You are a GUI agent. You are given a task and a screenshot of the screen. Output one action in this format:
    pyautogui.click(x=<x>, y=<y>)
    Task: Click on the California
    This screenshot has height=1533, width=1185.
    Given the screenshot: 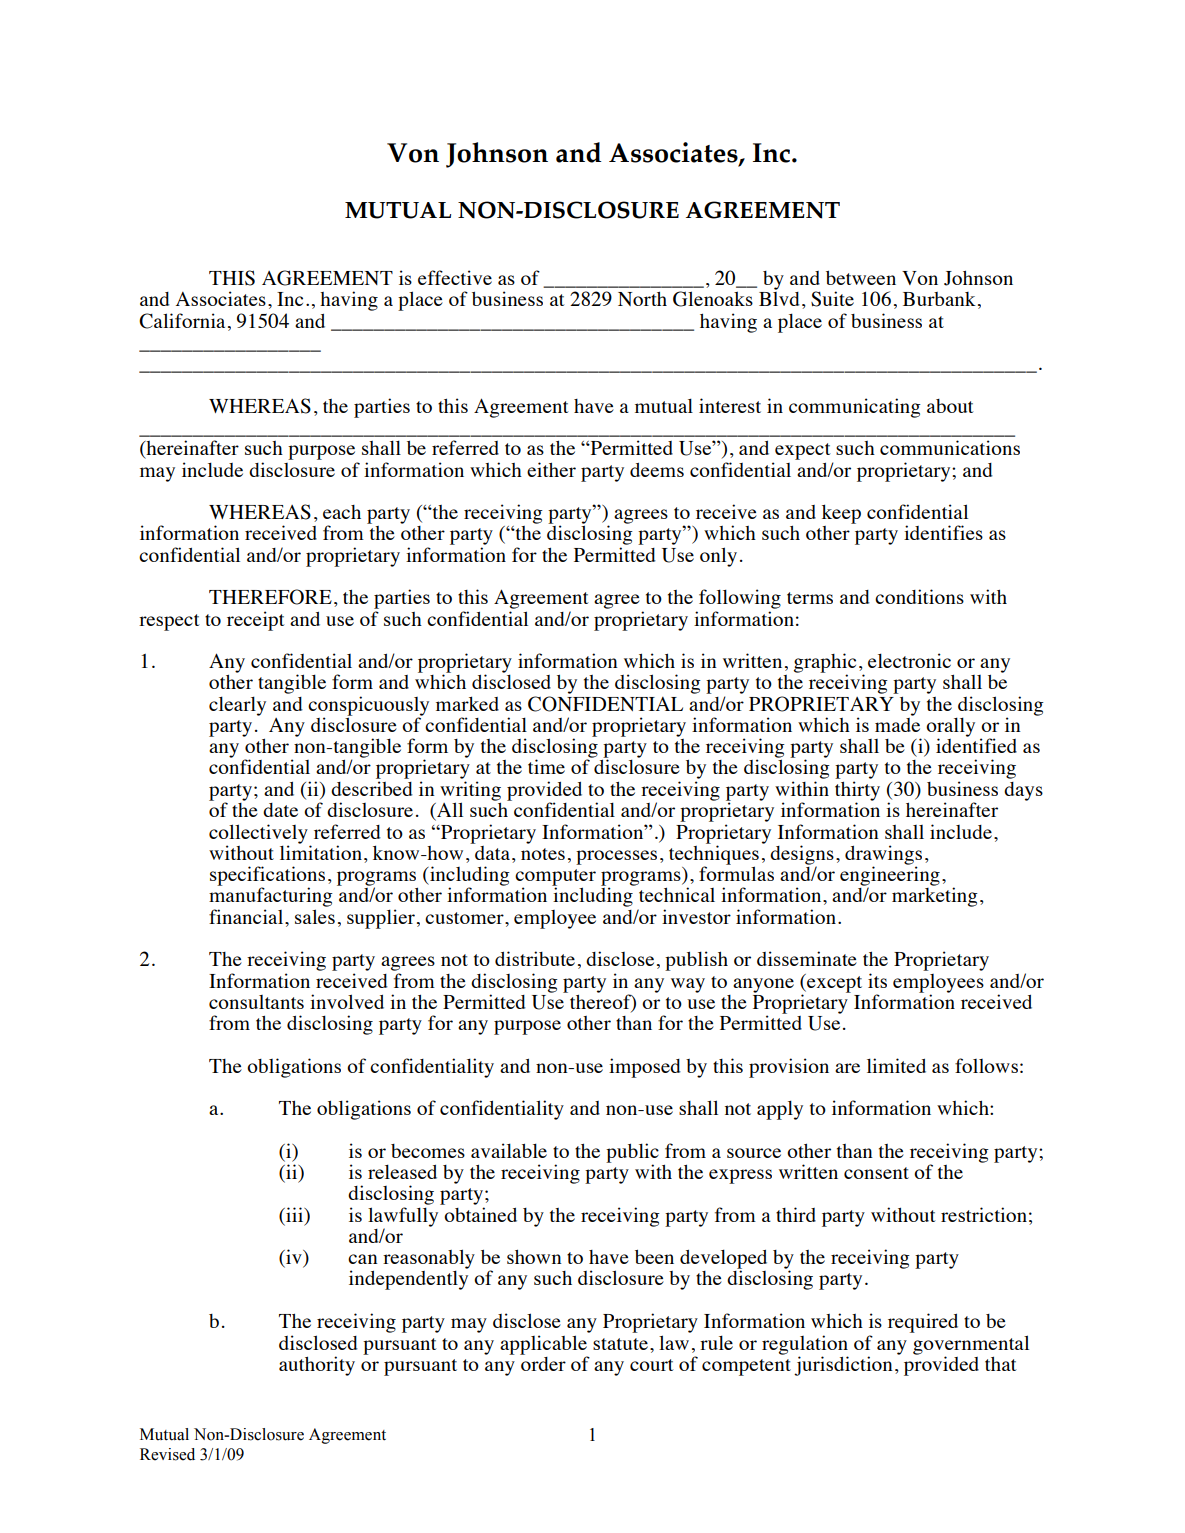 What is the action you would take?
    pyautogui.click(x=182, y=321)
